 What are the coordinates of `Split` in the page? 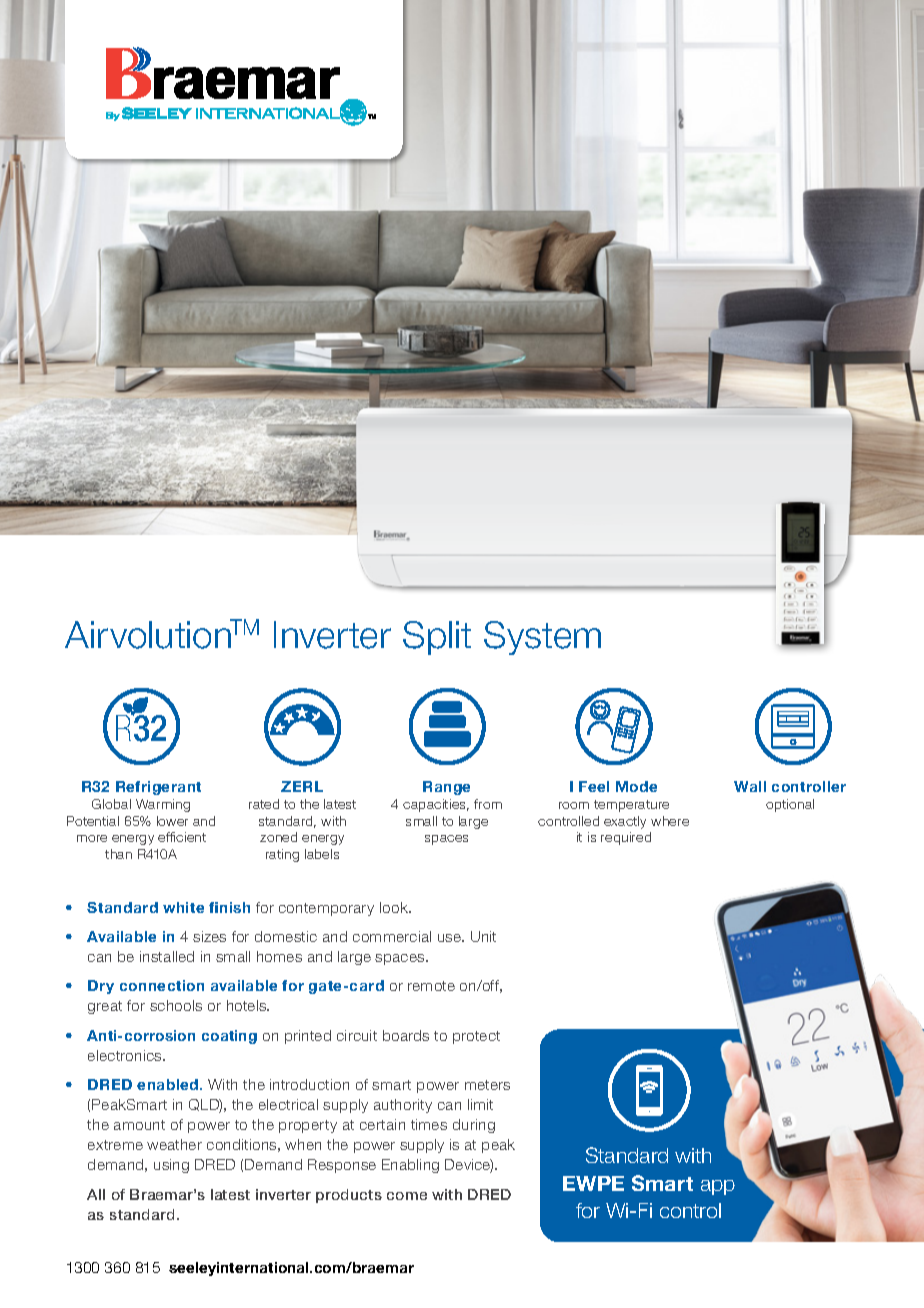 It's located at (437, 638).
